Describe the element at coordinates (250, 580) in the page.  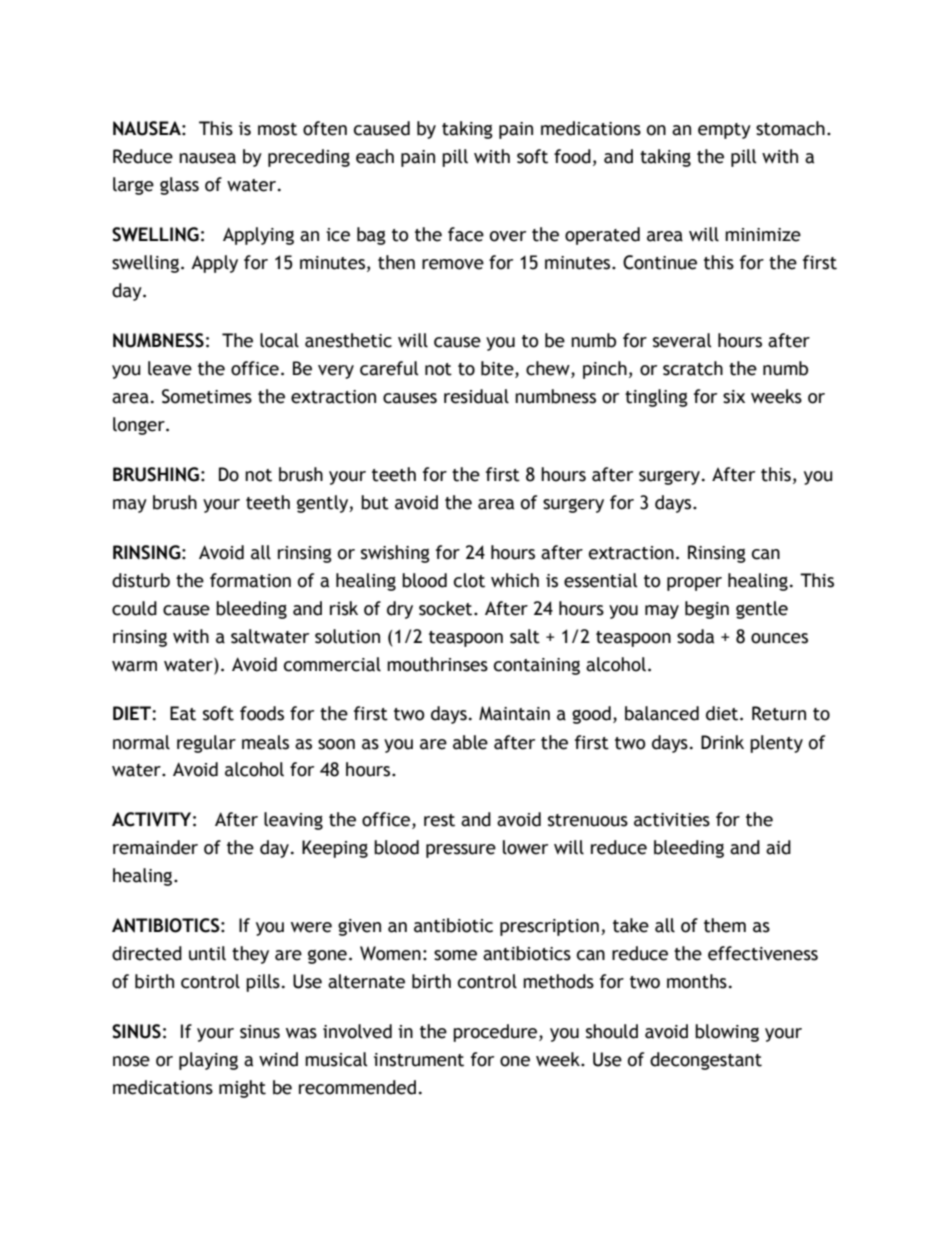
I see `formation` at that location.
